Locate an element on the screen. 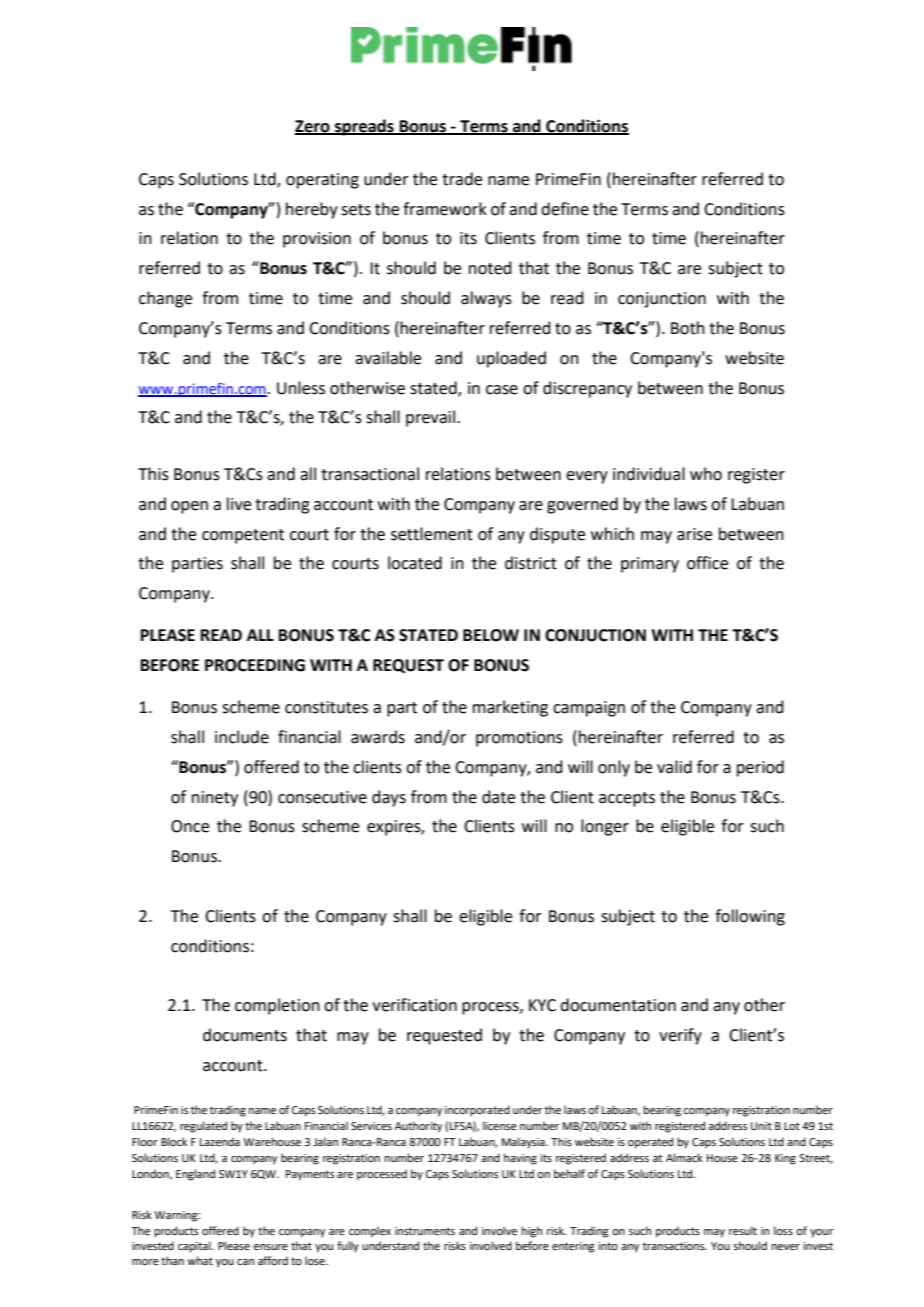  following is located at coordinates (750, 917).
